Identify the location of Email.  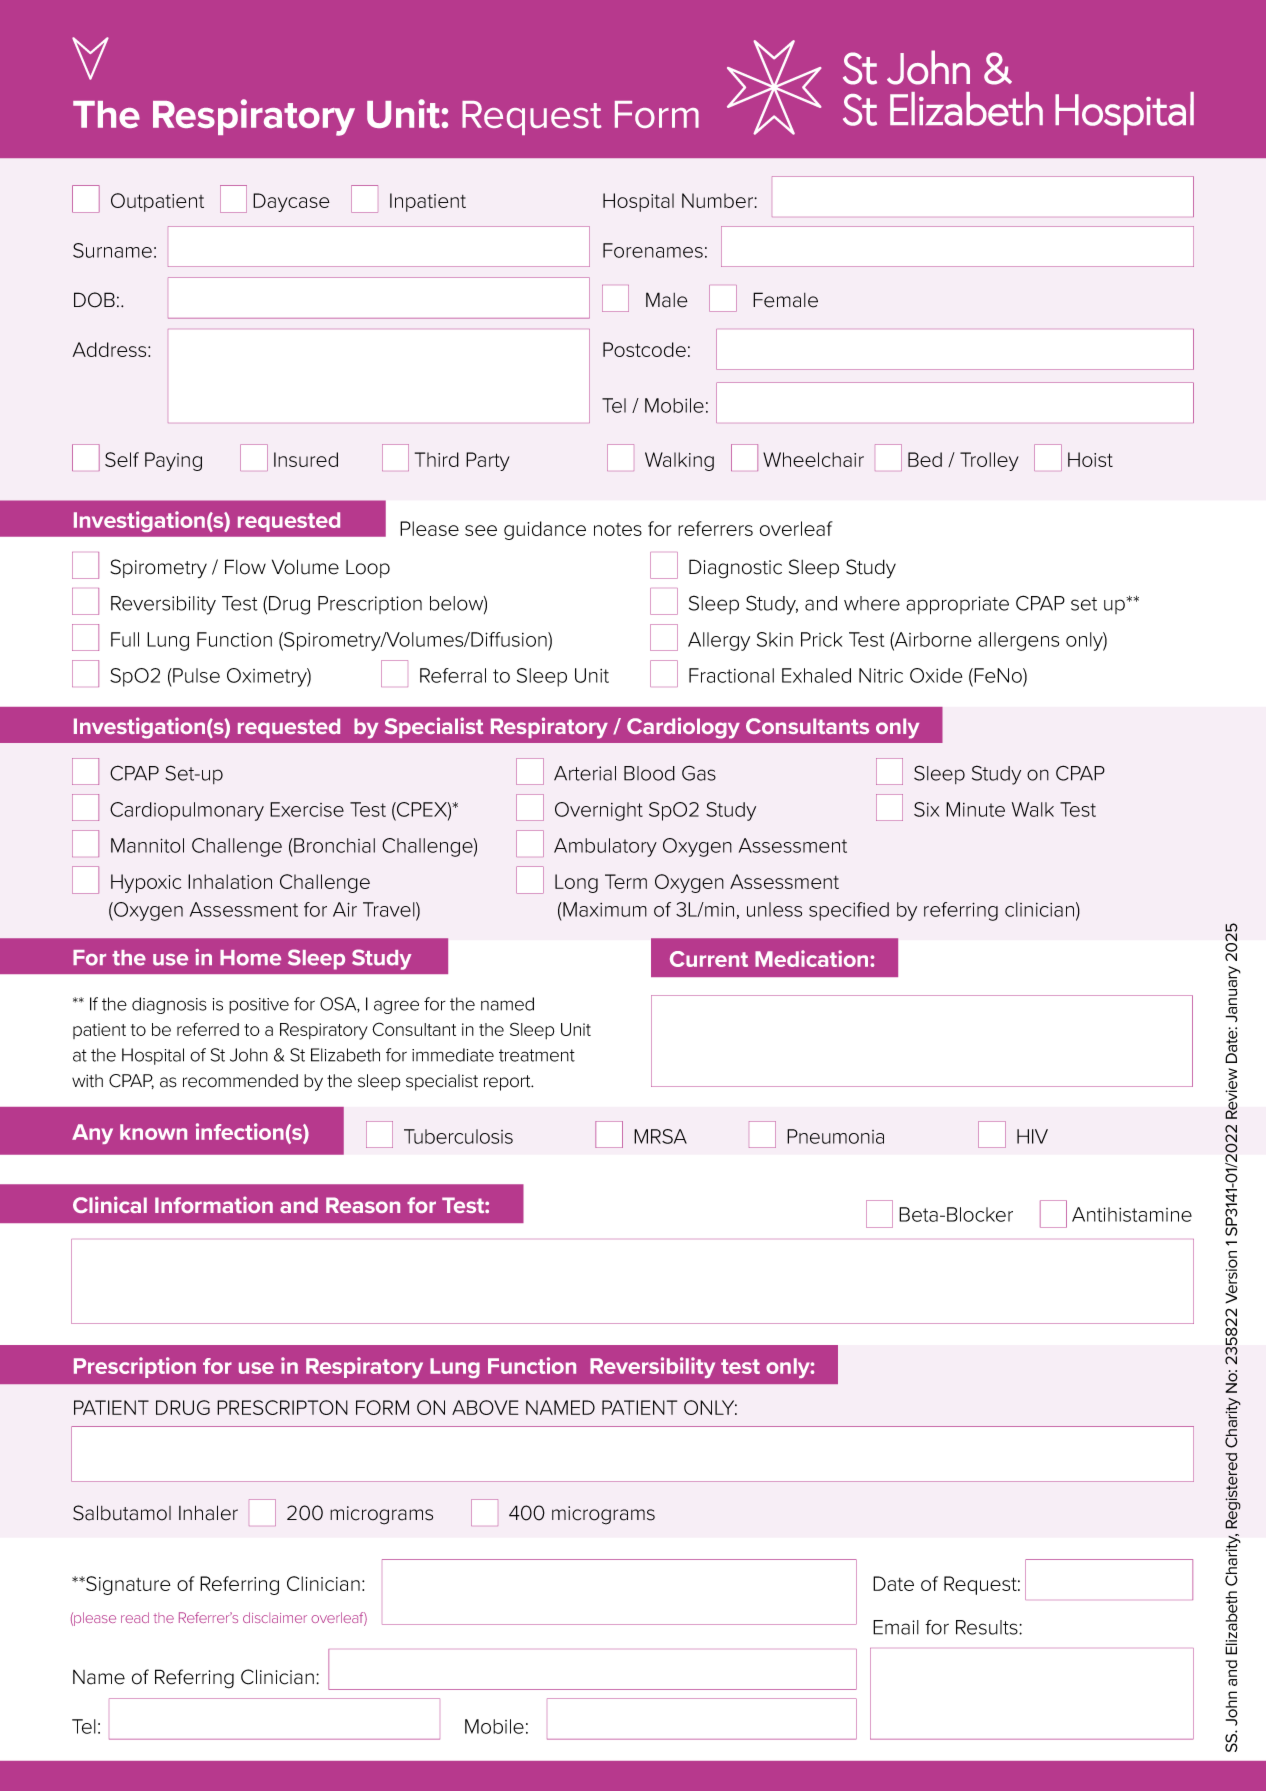
(896, 1627).
